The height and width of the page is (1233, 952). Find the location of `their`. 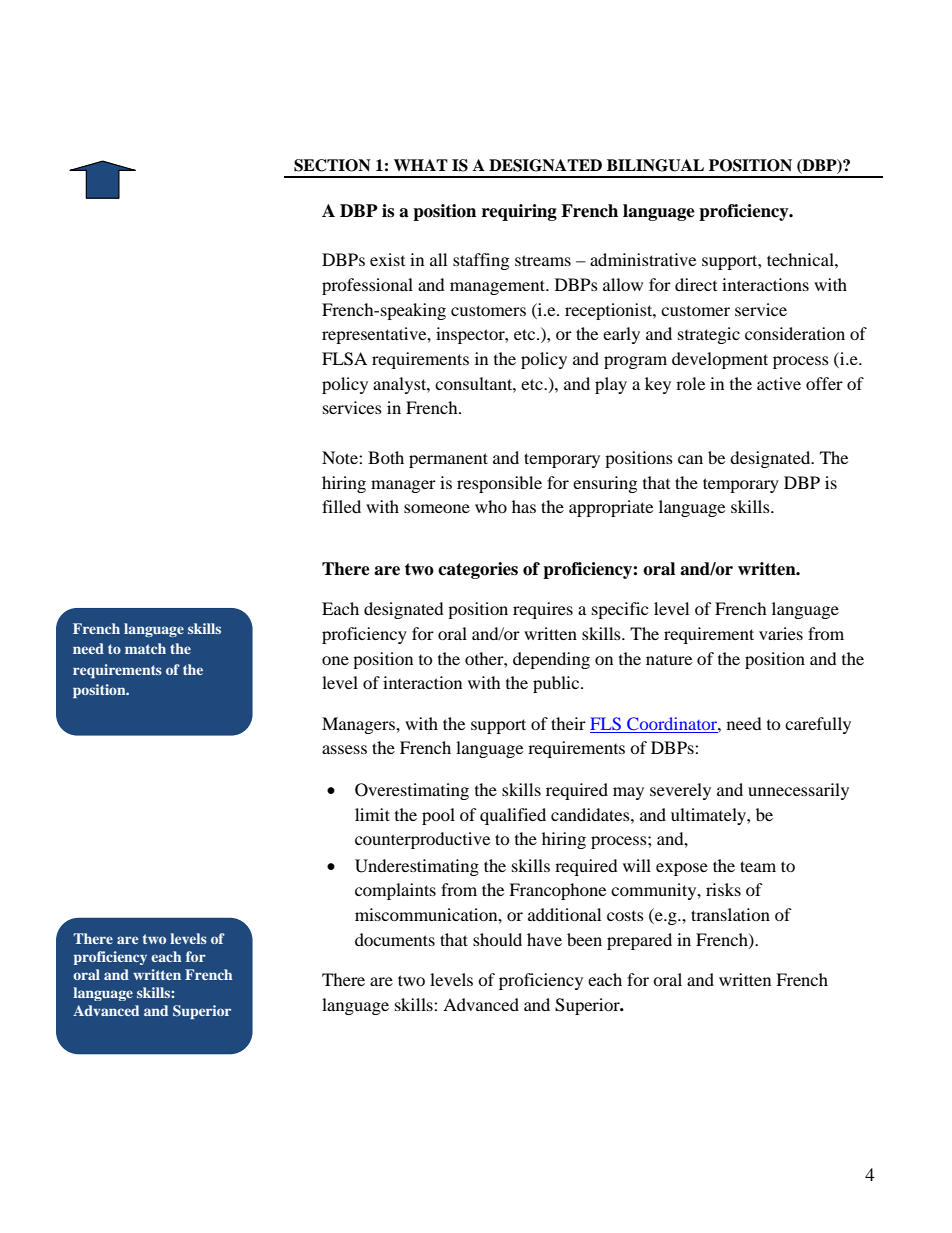

their is located at coordinates (568, 723).
